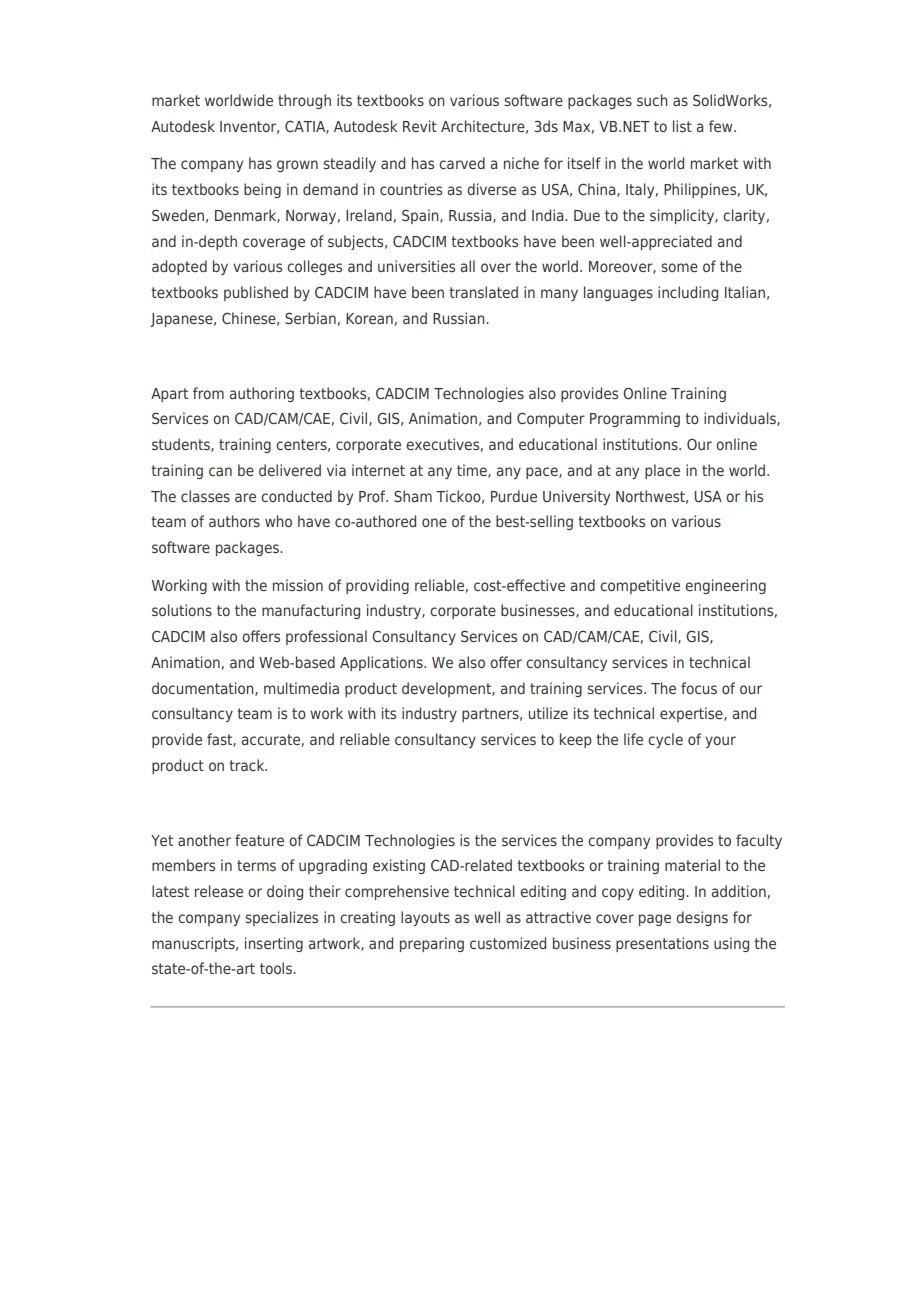 The image size is (924, 1308). Describe the element at coordinates (204, 689) in the screenshot. I see `documentation` at that location.
